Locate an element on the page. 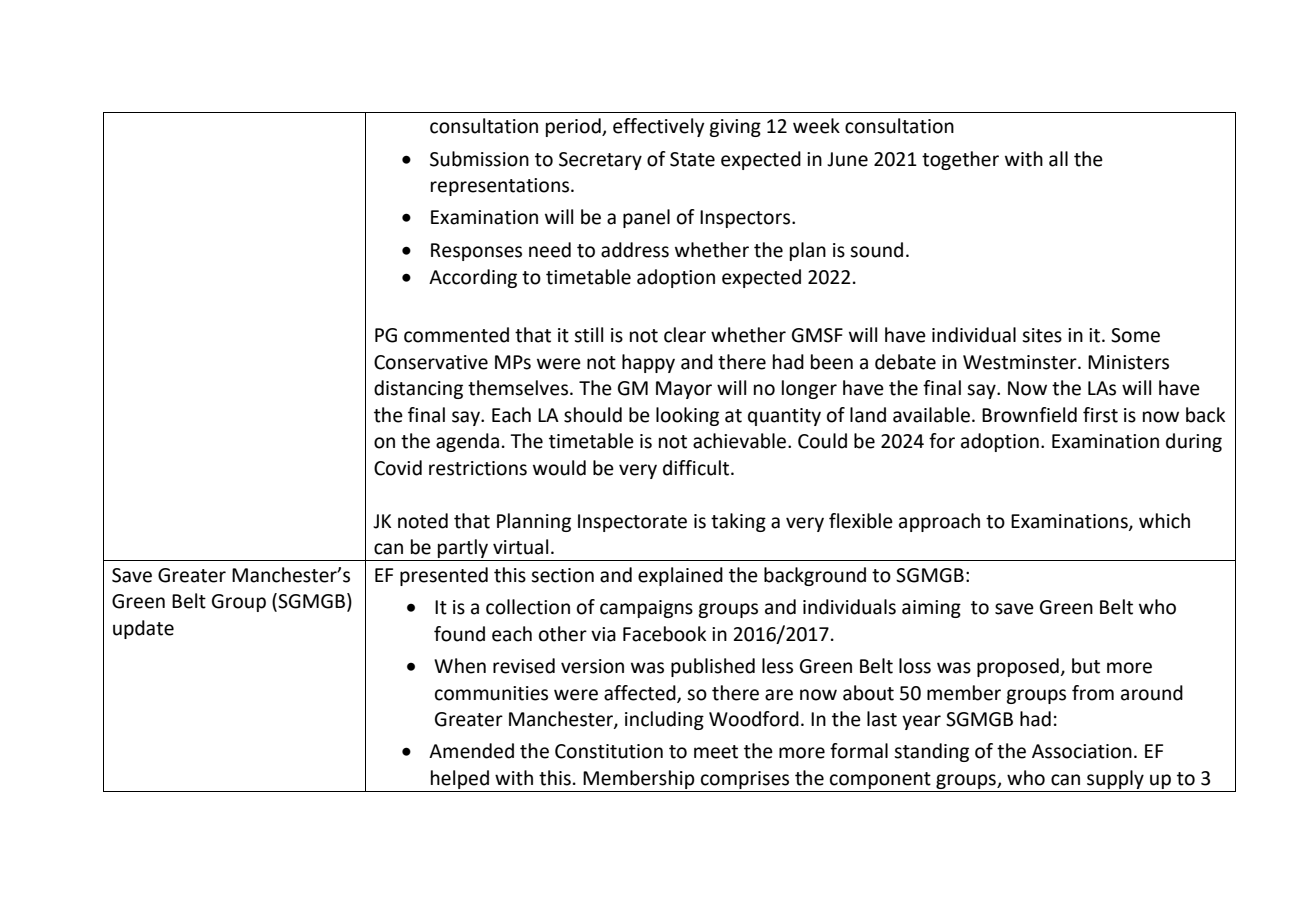 The height and width of the page is (924, 1308). which is located at coordinates (1164, 521).
